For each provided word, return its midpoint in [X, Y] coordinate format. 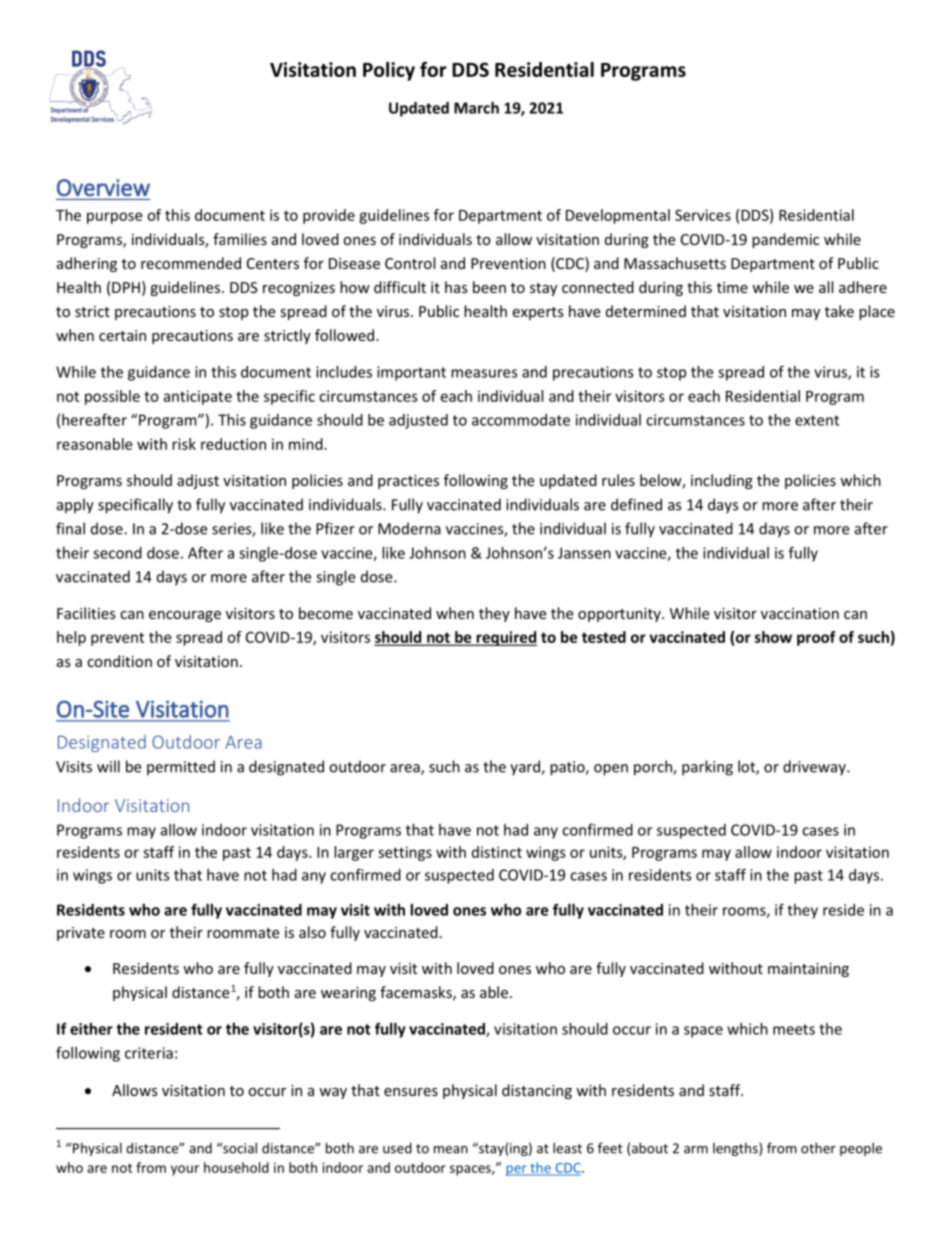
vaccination [800, 613]
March [476, 108]
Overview [103, 187]
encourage [185, 616]
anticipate [197, 397]
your [185, 1170]
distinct [497, 852]
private [81, 934]
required [505, 638]
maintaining [808, 970]
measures [484, 373]
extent [817, 420]
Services [703, 215]
